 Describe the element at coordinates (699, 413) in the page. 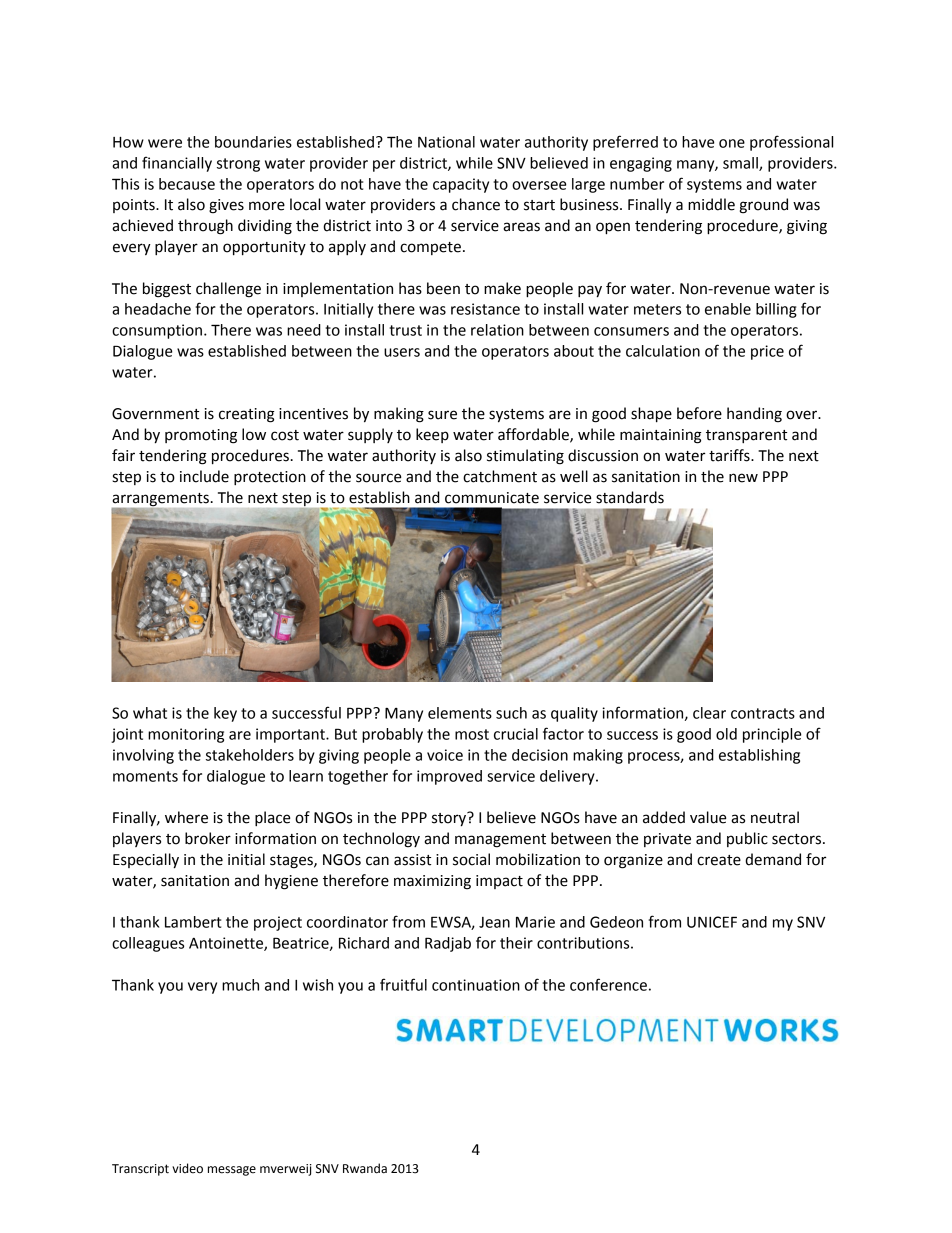

I see `before` at that location.
